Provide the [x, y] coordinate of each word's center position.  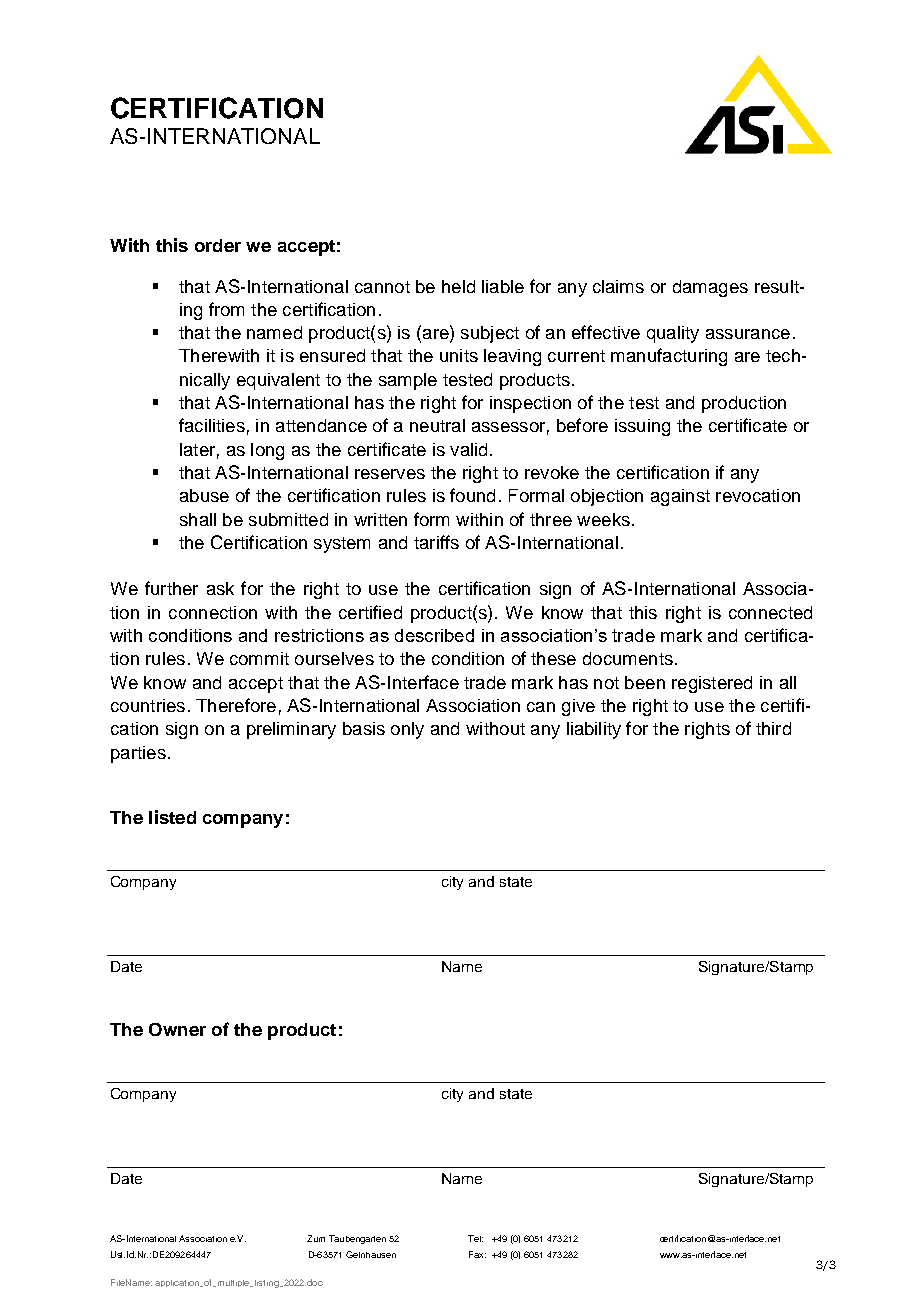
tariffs [436, 542]
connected [770, 612]
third [773, 728]
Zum [316, 1238]
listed [172, 817]
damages [710, 288]
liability [594, 730]
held [458, 286]
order [218, 245]
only [407, 730]
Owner [177, 1029]
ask [220, 588]
